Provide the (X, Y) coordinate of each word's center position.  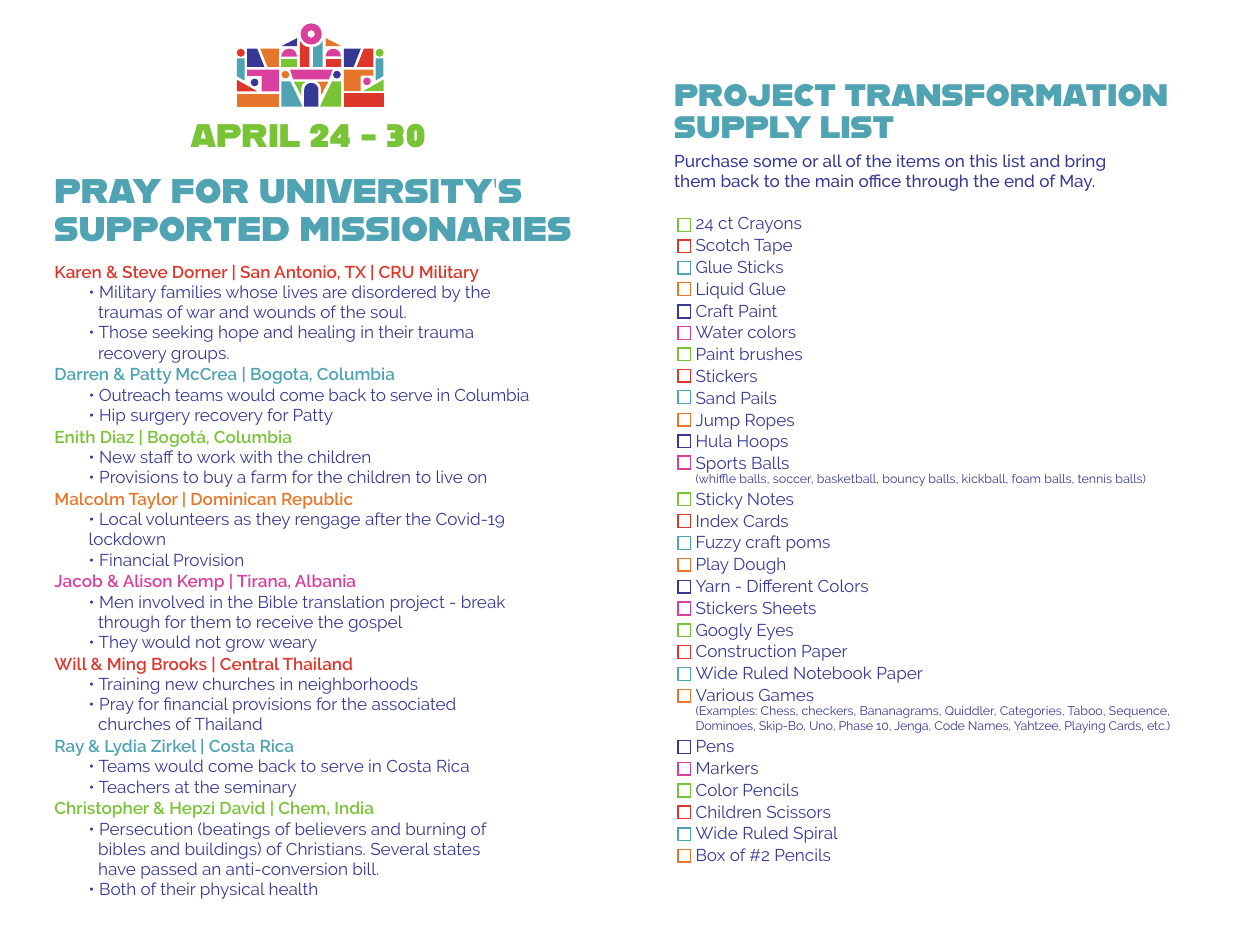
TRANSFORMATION (1006, 95)
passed (169, 870)
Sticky (719, 500)
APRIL (245, 135)
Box (711, 855)
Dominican (234, 498)
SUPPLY (743, 127)
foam (1026, 478)
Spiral (816, 834)
